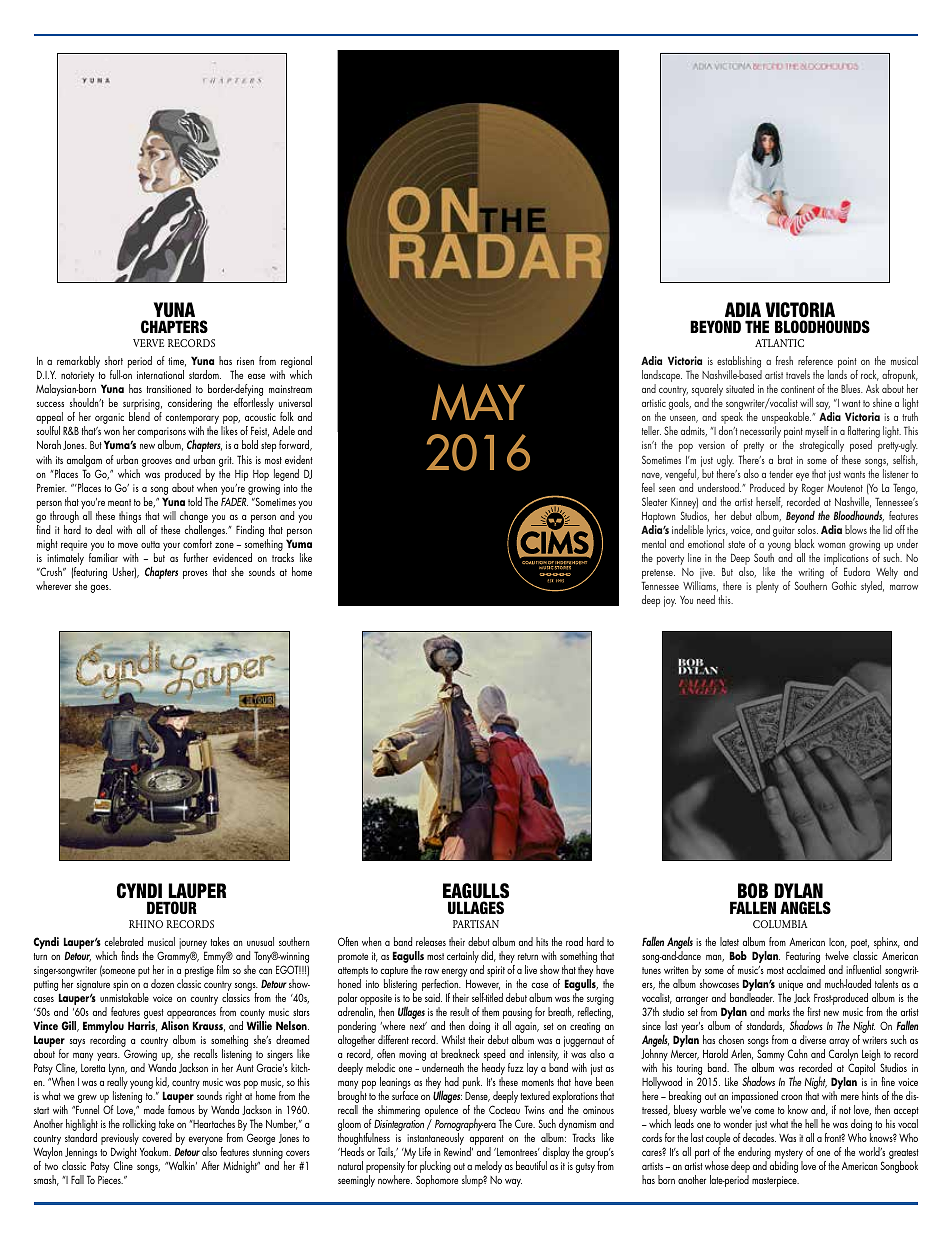 This image has width=952, height=1233. Describe the element at coordinates (488, 1168) in the image. I see `melody` at that location.
